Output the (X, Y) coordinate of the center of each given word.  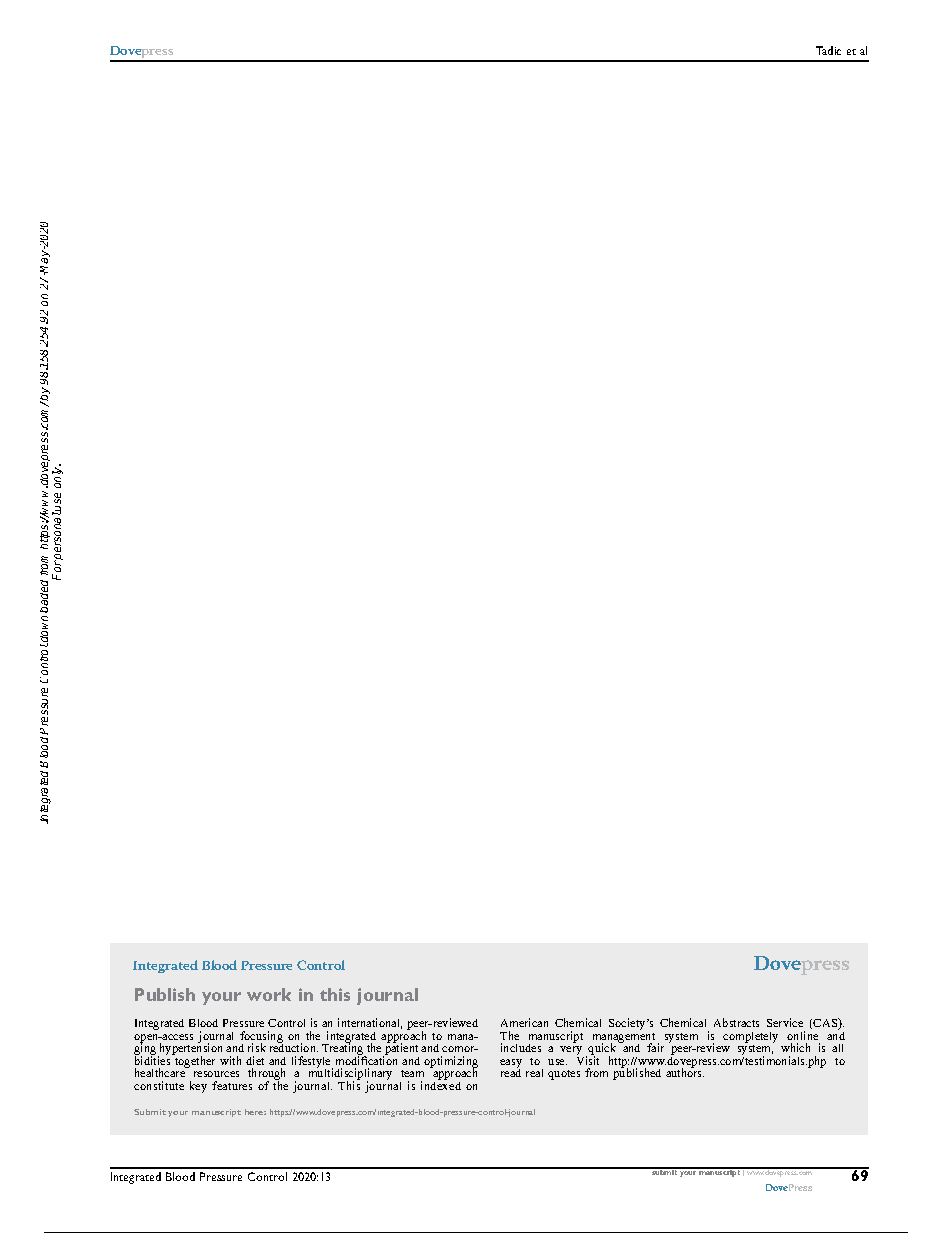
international (370, 1023)
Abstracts (736, 1022)
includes (521, 1047)
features (232, 1085)
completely (750, 1037)
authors (685, 1072)
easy (511, 1064)
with (230, 1060)
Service (785, 1022)
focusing (261, 1038)
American (524, 1022)
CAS (826, 1024)
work (269, 994)
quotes (564, 1075)
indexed (441, 1084)
